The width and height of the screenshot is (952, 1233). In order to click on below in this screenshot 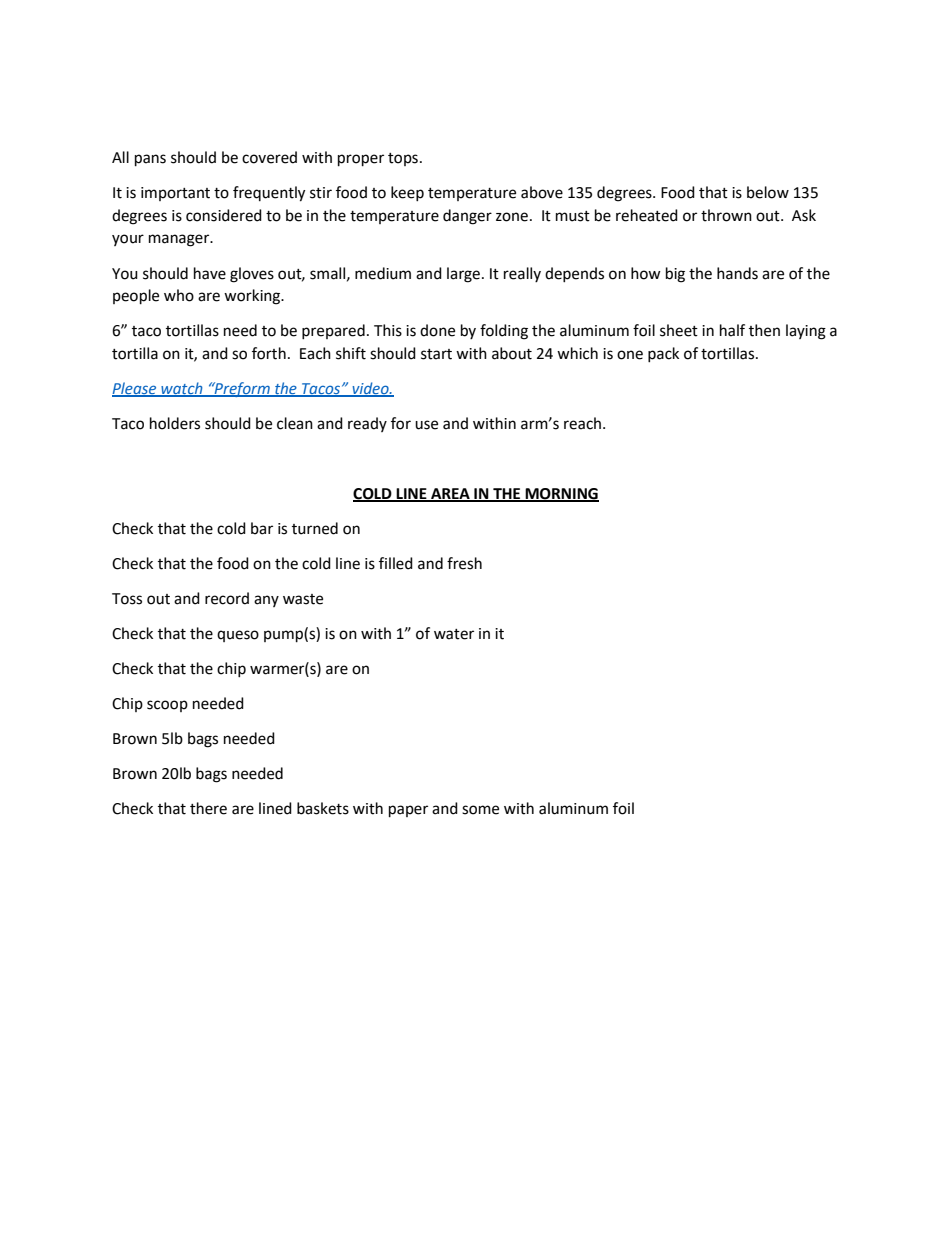, I will do `click(768, 192)`.
